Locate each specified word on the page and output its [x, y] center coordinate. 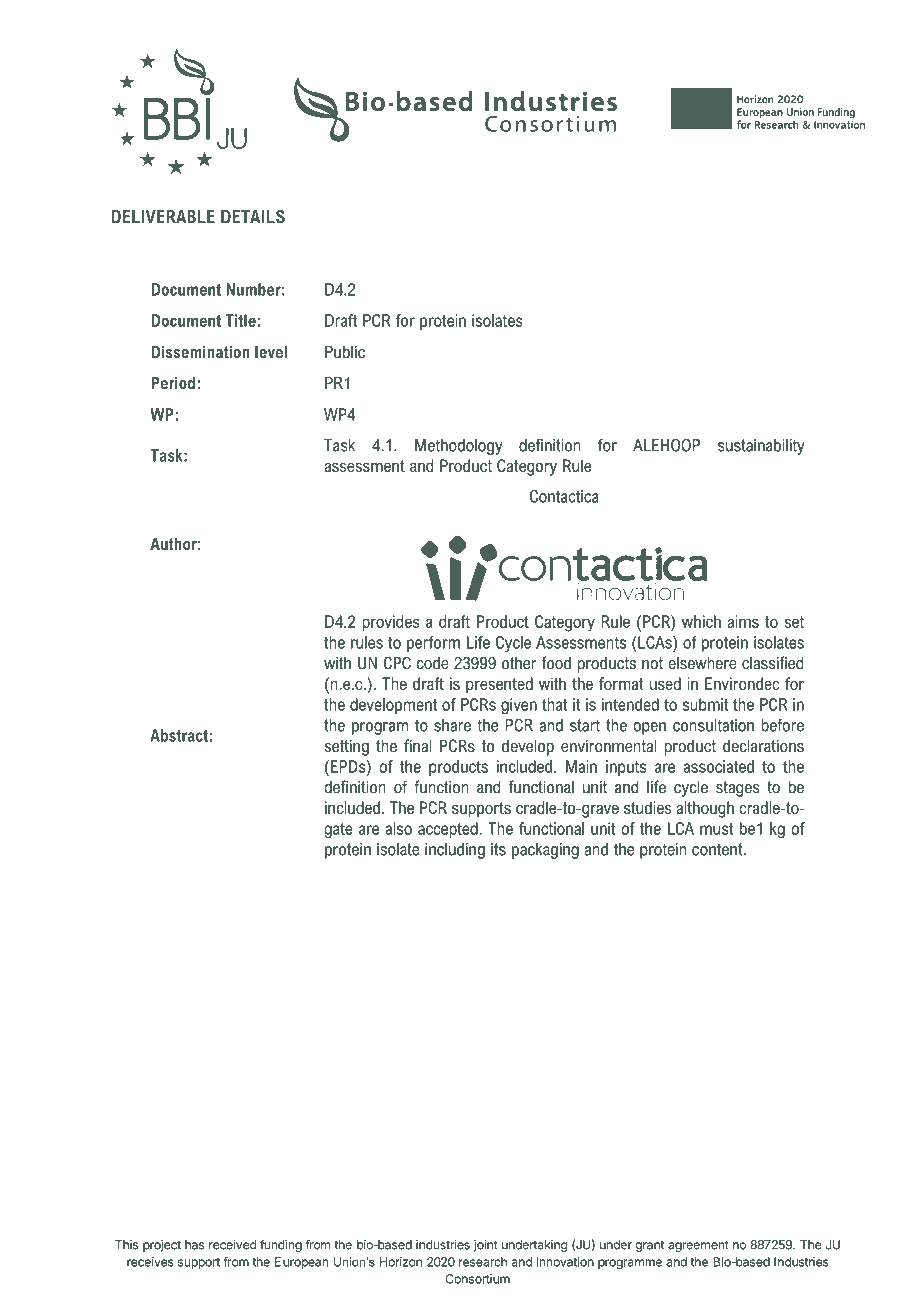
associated [719, 766]
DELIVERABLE [163, 216]
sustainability [761, 447]
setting [347, 747]
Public [345, 352]
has [194, 1245]
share [452, 725]
